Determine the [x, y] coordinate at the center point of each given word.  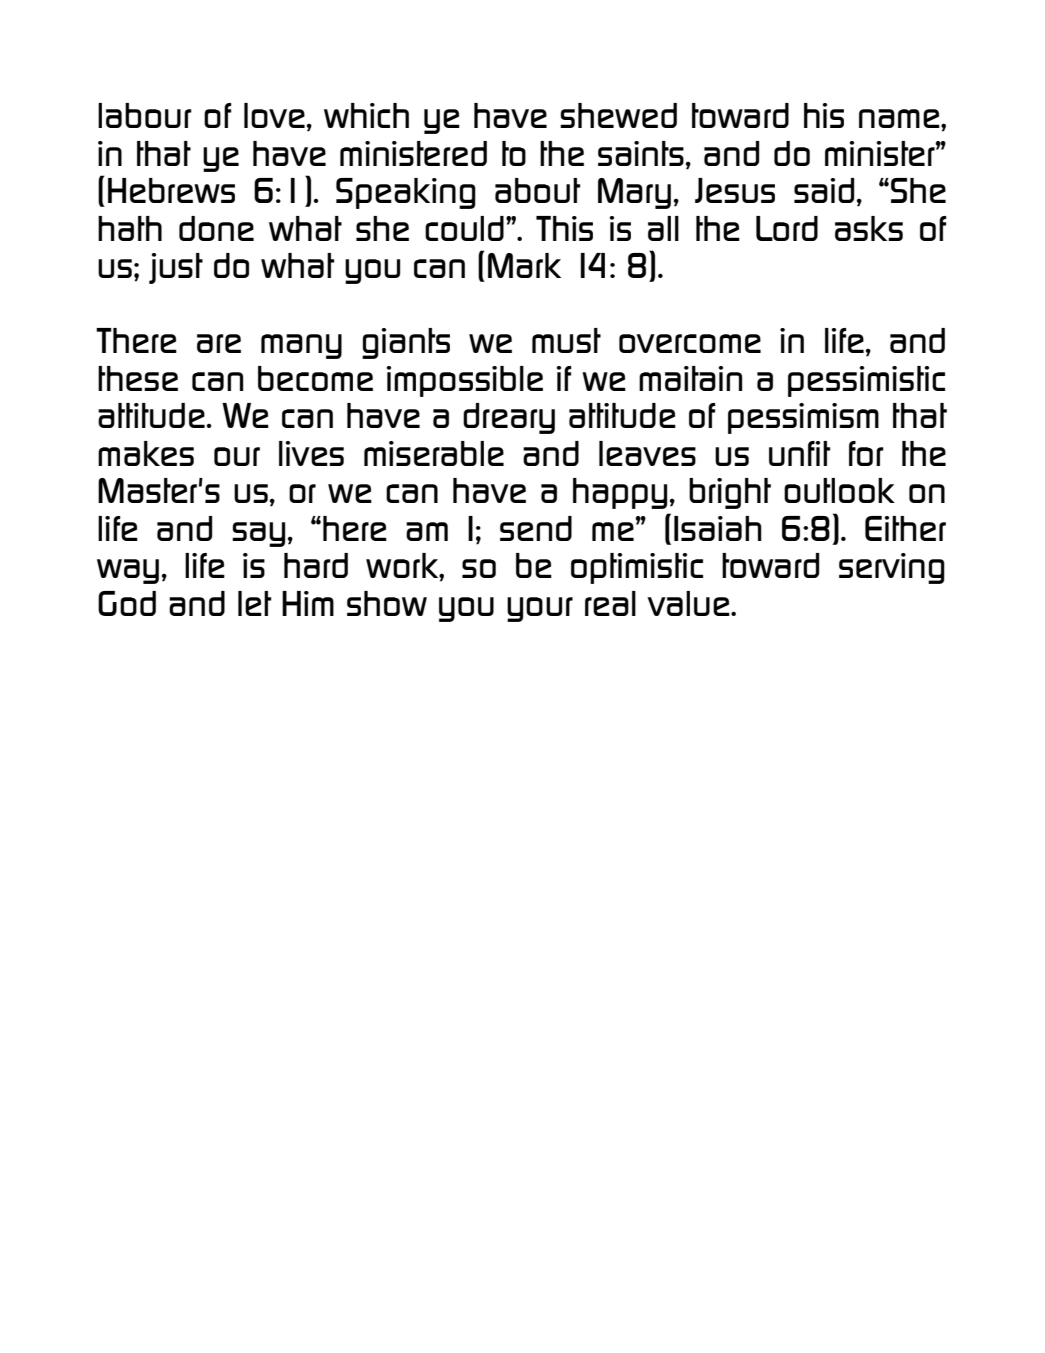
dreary [509, 418]
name [900, 118]
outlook [839, 490]
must [566, 340]
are [219, 343]
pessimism [803, 418]
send [536, 528]
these [138, 378]
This [564, 228]
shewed [618, 115]
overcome [690, 343]
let [255, 603]
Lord [787, 228]
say [258, 534]
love [274, 115]
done [216, 228]
